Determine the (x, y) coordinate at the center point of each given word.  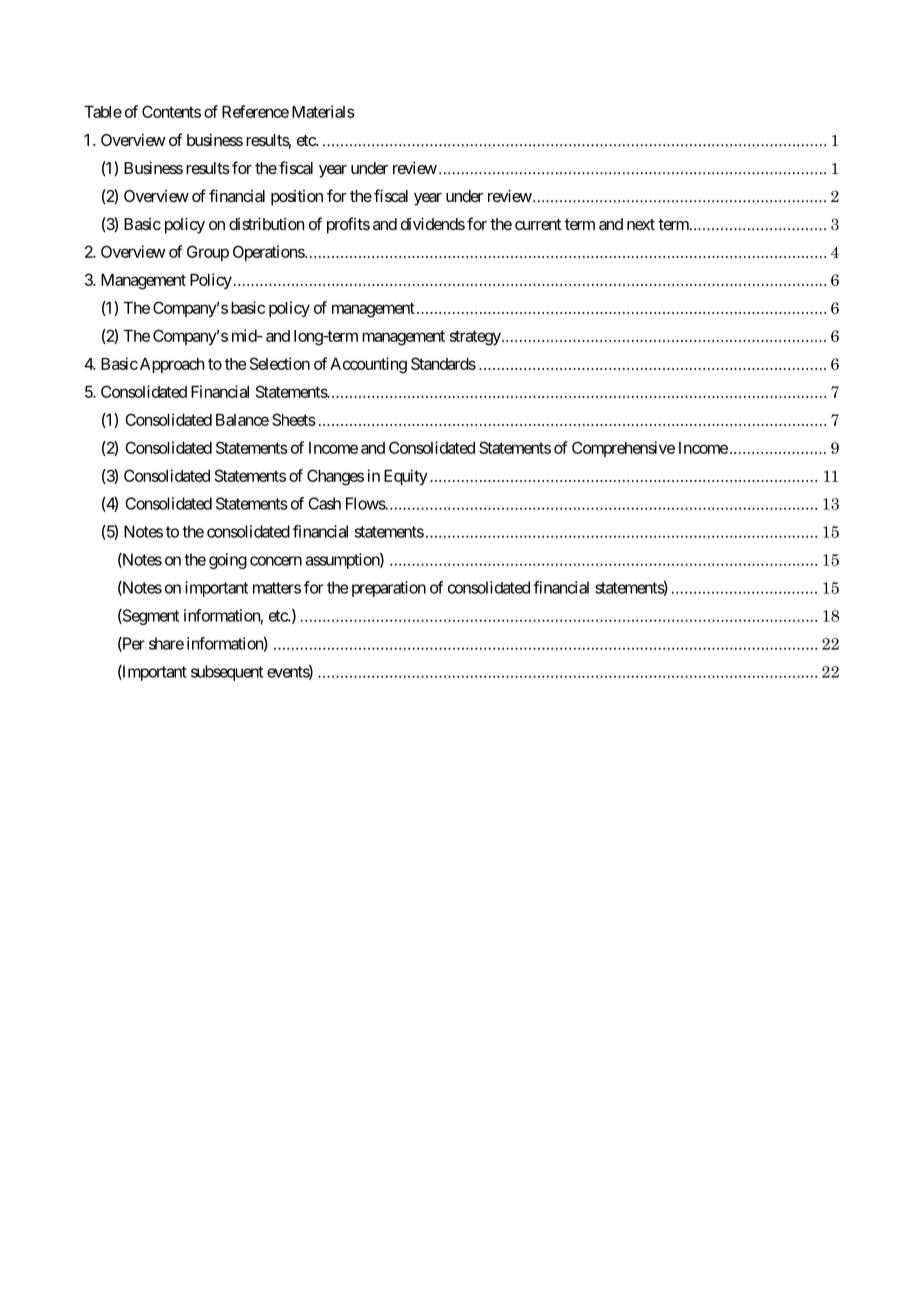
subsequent (227, 673)
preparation (389, 589)
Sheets (294, 419)
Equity (406, 477)
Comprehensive (623, 449)
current (538, 224)
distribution (266, 223)
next (641, 224)
